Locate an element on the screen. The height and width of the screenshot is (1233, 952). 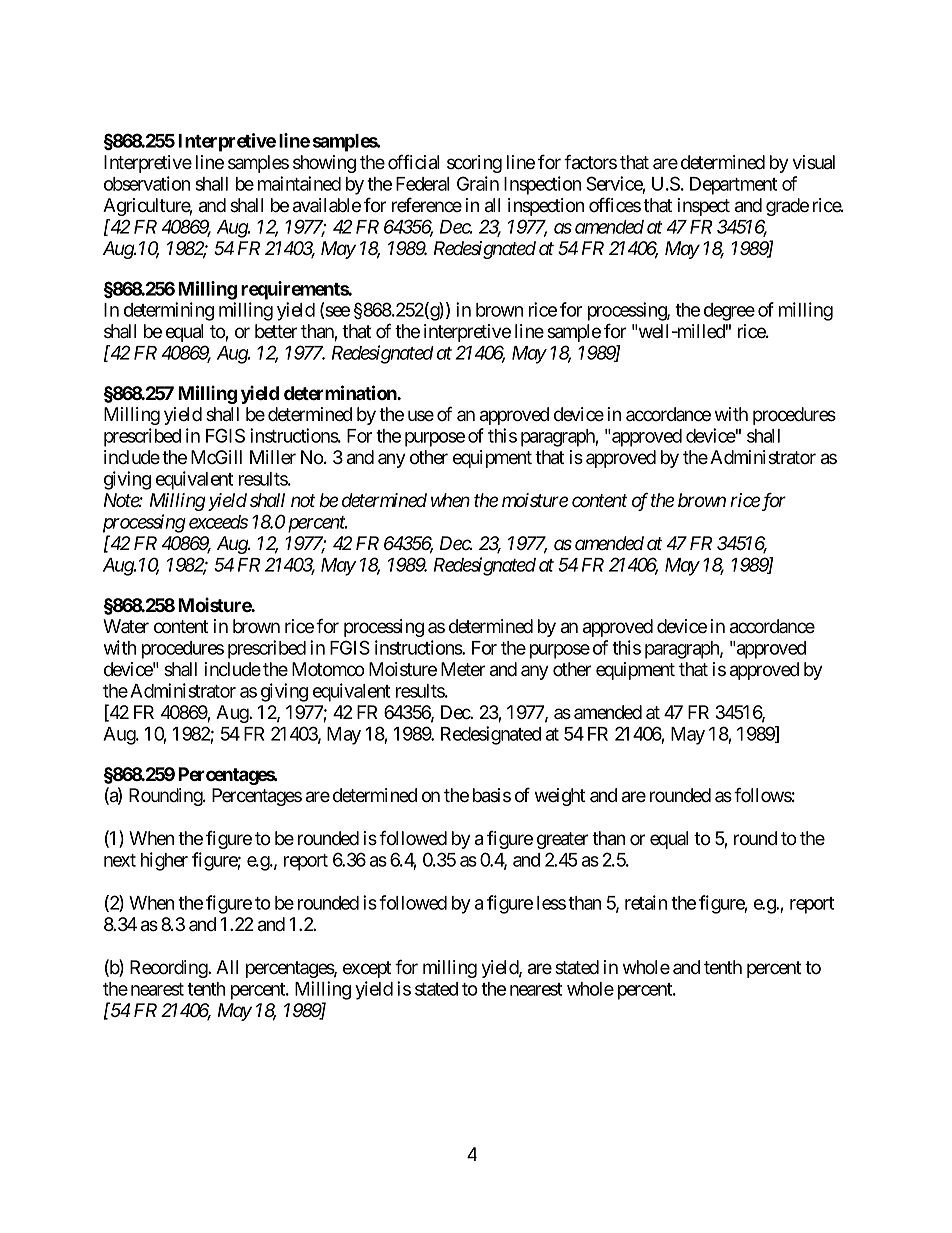
Department is located at coordinates (733, 186).
